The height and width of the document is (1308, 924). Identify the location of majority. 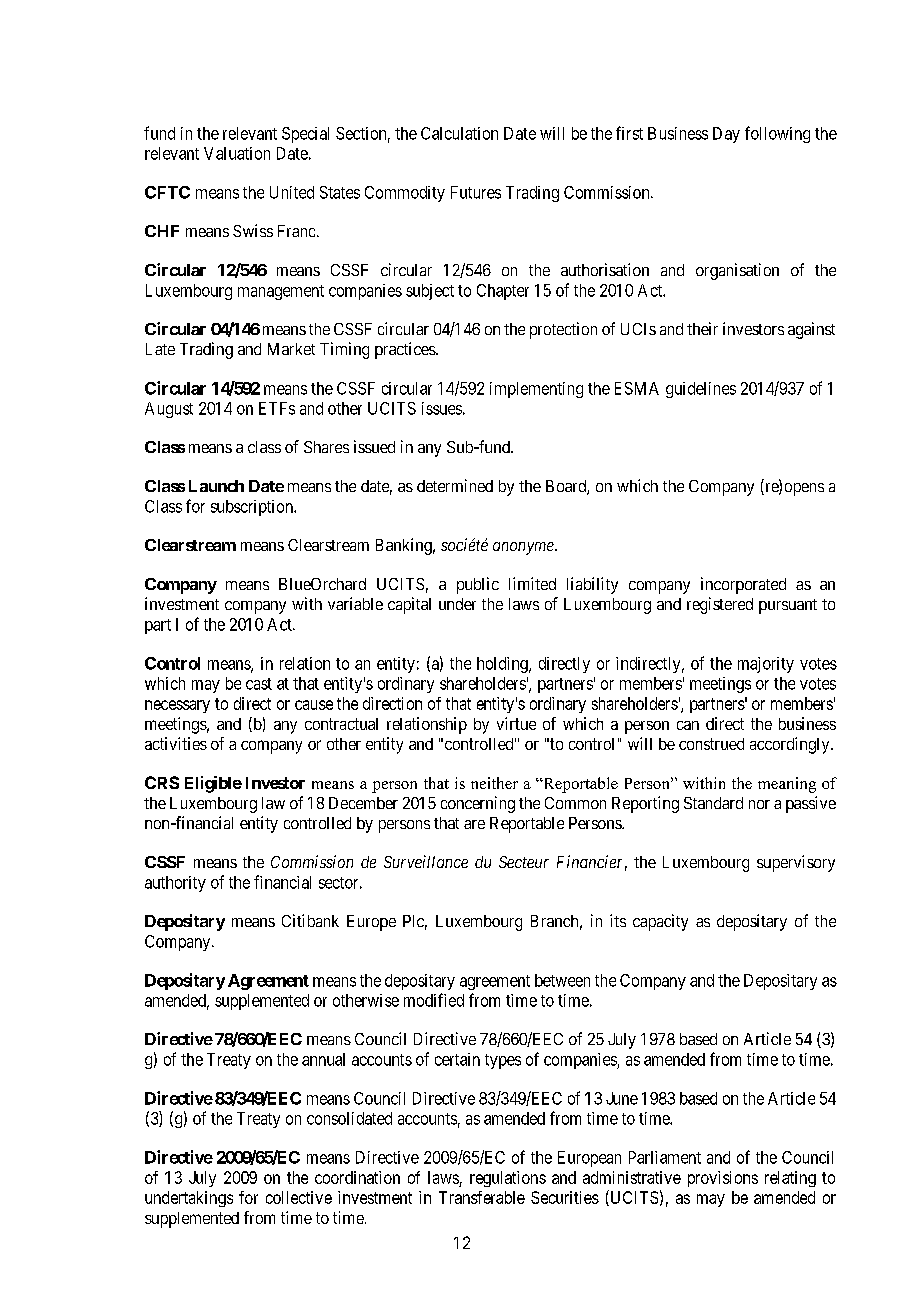
(766, 665).
